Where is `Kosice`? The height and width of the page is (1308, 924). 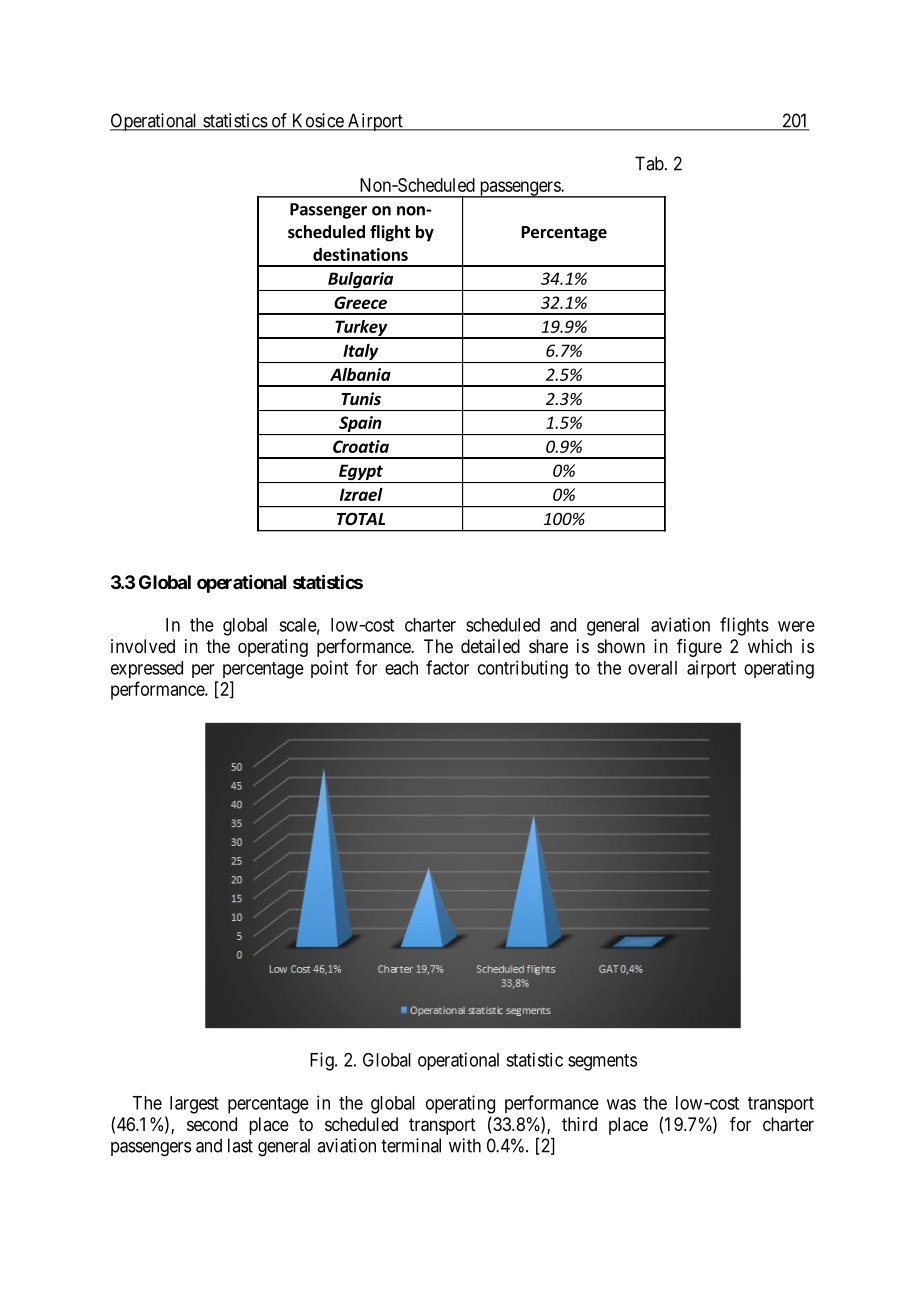 Kosice is located at coordinates (317, 121).
